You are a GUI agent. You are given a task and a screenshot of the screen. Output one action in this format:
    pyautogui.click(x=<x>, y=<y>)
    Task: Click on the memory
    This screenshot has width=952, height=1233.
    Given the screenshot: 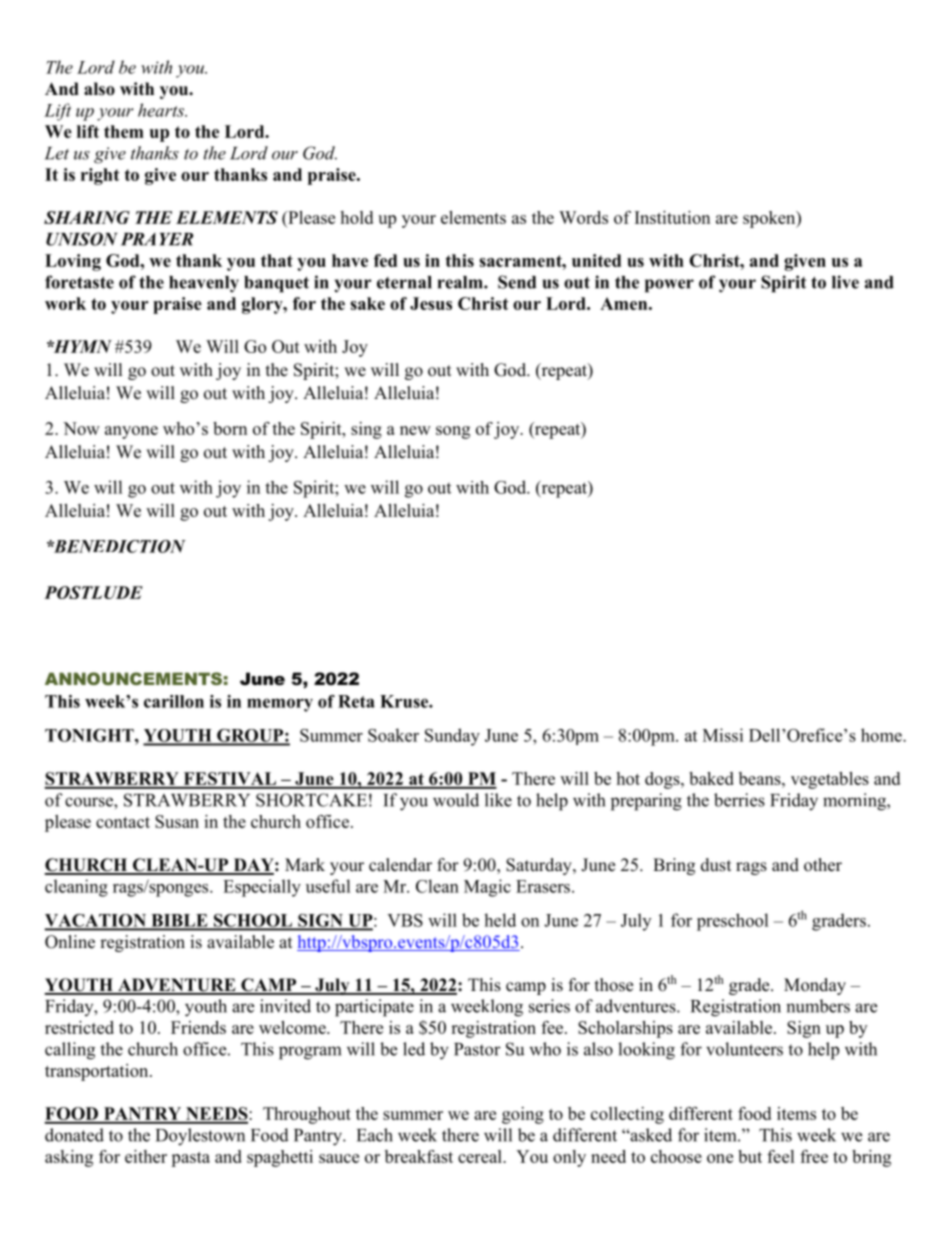 What is the action you would take?
    pyautogui.click(x=280, y=705)
